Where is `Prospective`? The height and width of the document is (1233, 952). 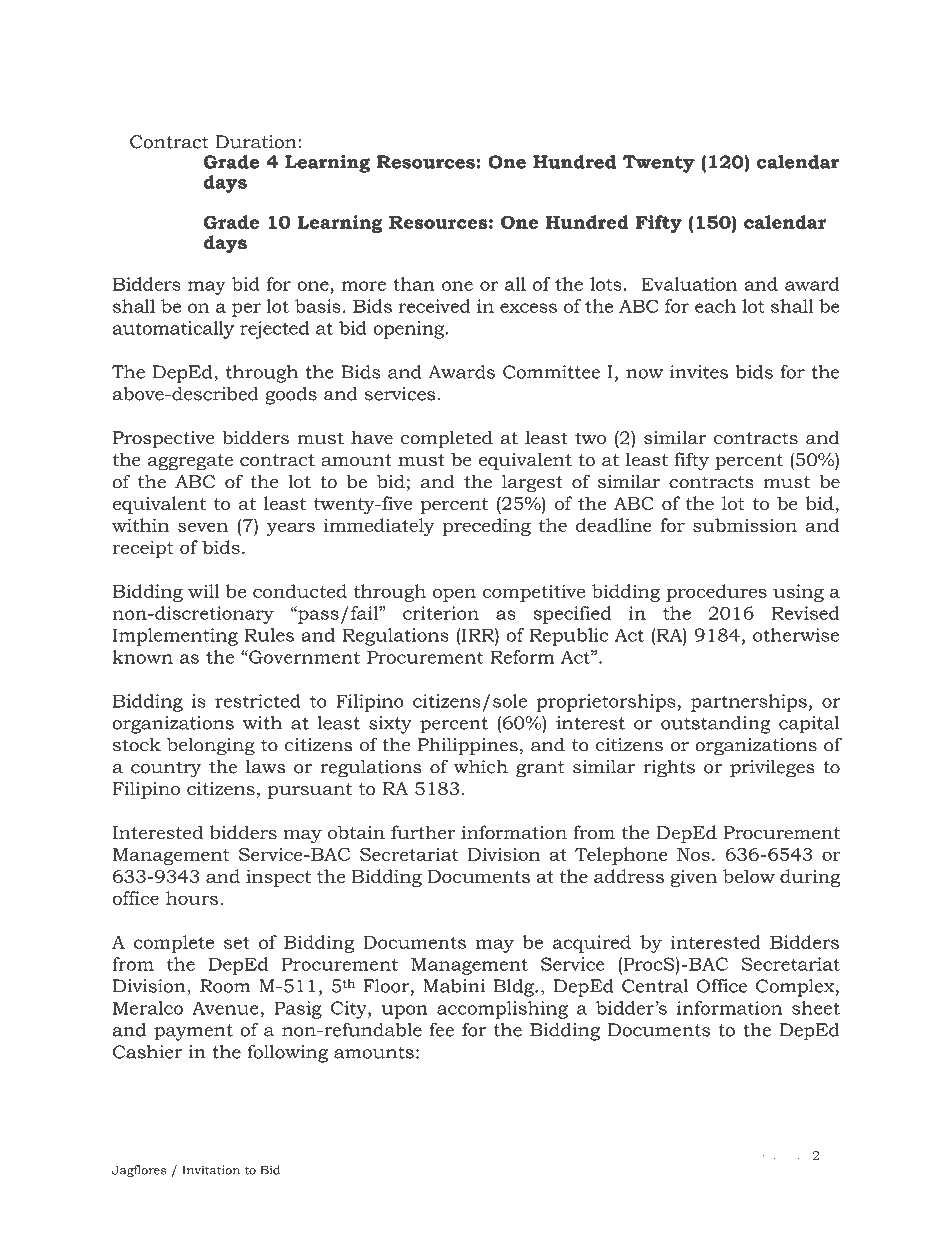 Prospective is located at coordinates (164, 440).
